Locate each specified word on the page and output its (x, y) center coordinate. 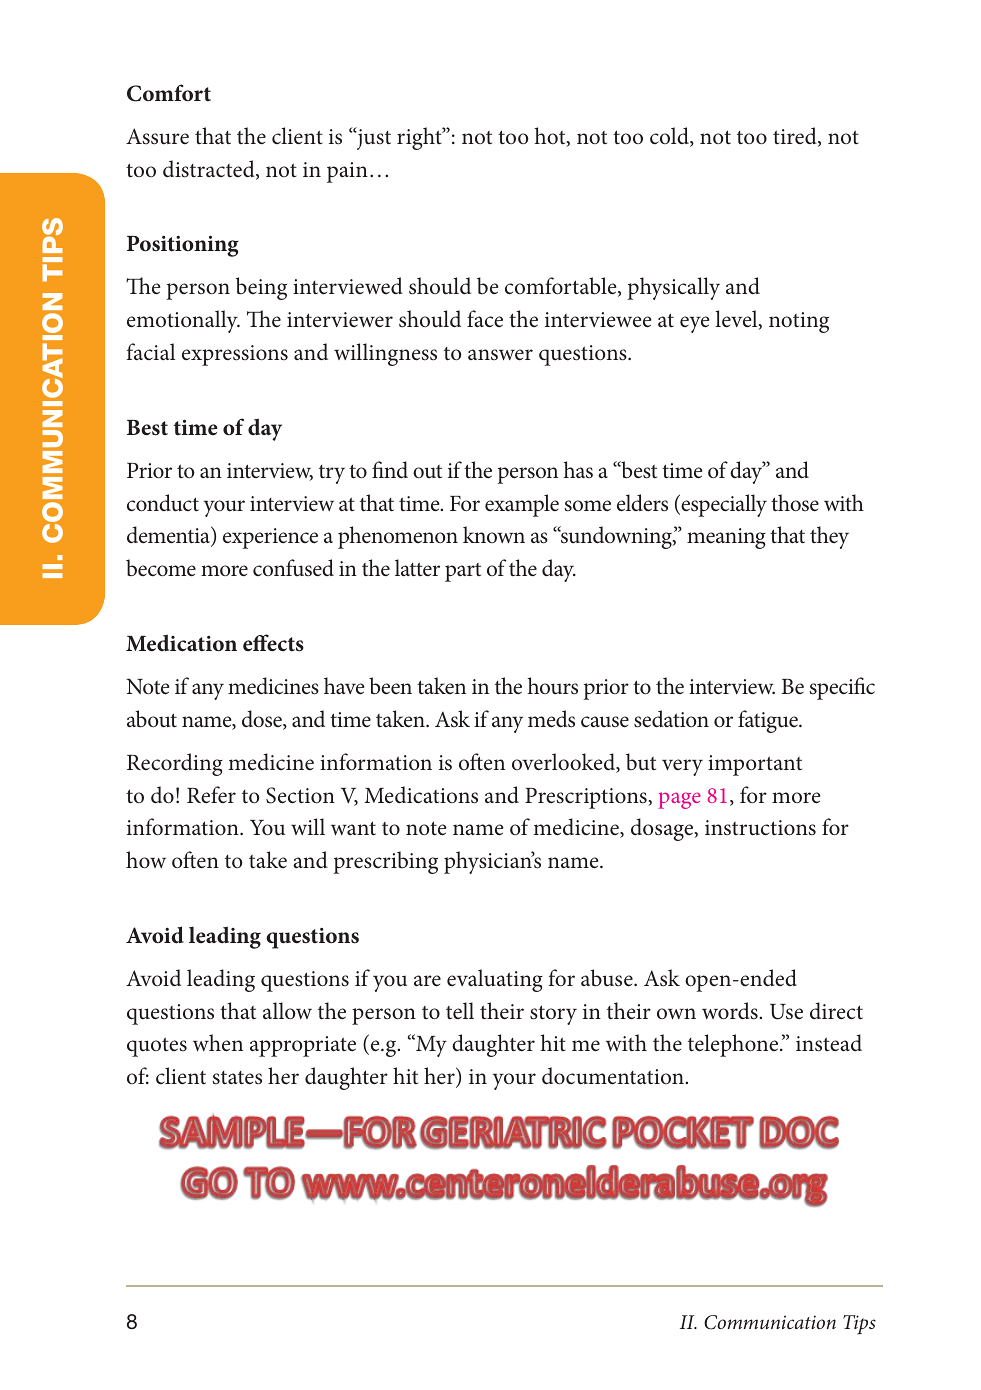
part (463, 572)
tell (460, 1010)
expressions (235, 355)
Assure (157, 136)
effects (273, 643)
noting (799, 322)
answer (500, 355)
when (218, 1043)
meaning (726, 538)
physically (673, 288)
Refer (211, 795)
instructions (760, 828)
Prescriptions (587, 798)
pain (347, 172)
